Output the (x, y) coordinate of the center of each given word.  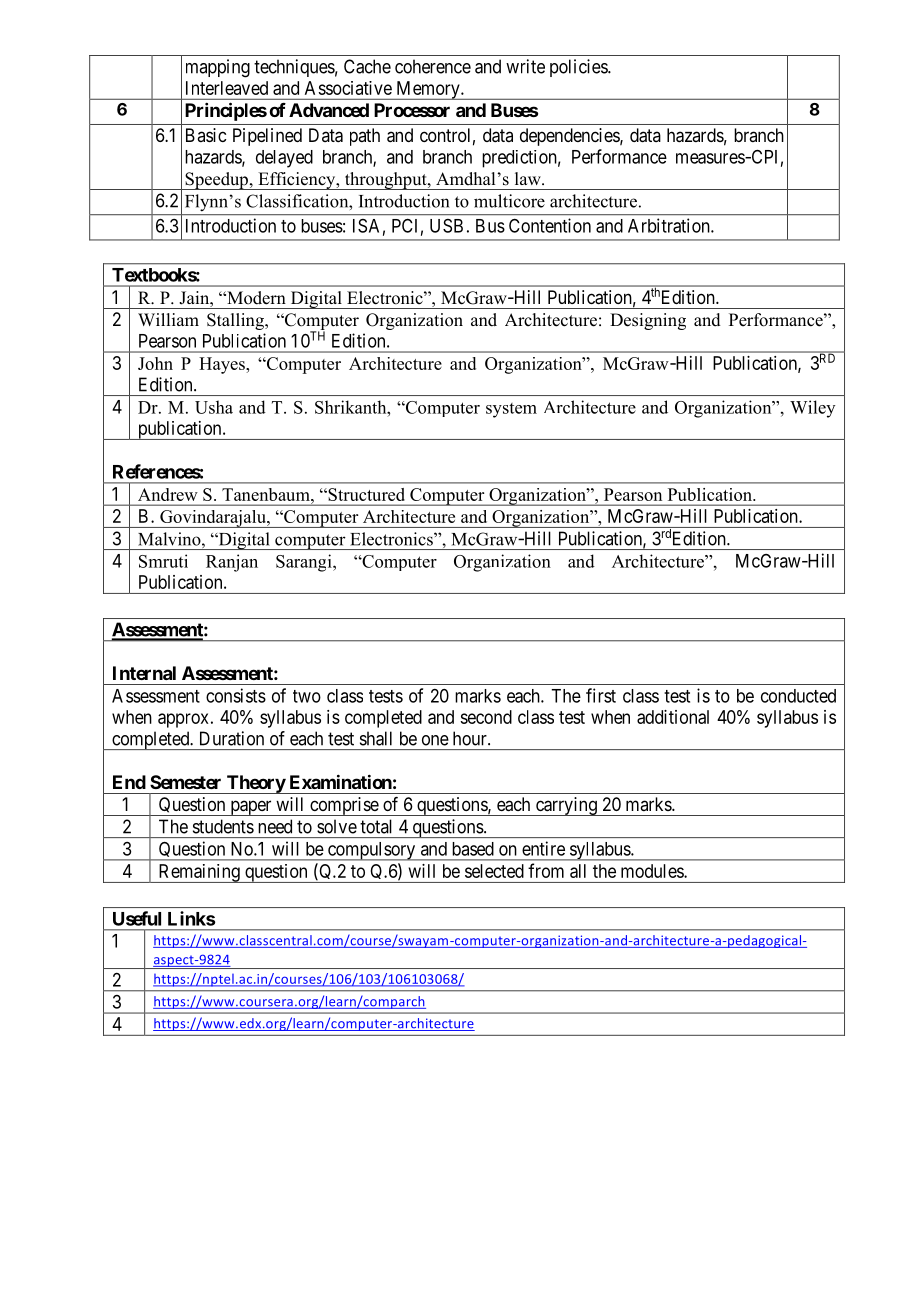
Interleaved (227, 88)
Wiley (812, 409)
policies (579, 68)
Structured (365, 494)
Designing (648, 321)
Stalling (236, 321)
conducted (798, 696)
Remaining (199, 873)
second (486, 717)
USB (446, 226)
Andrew (167, 494)
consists (236, 695)
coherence (433, 66)
